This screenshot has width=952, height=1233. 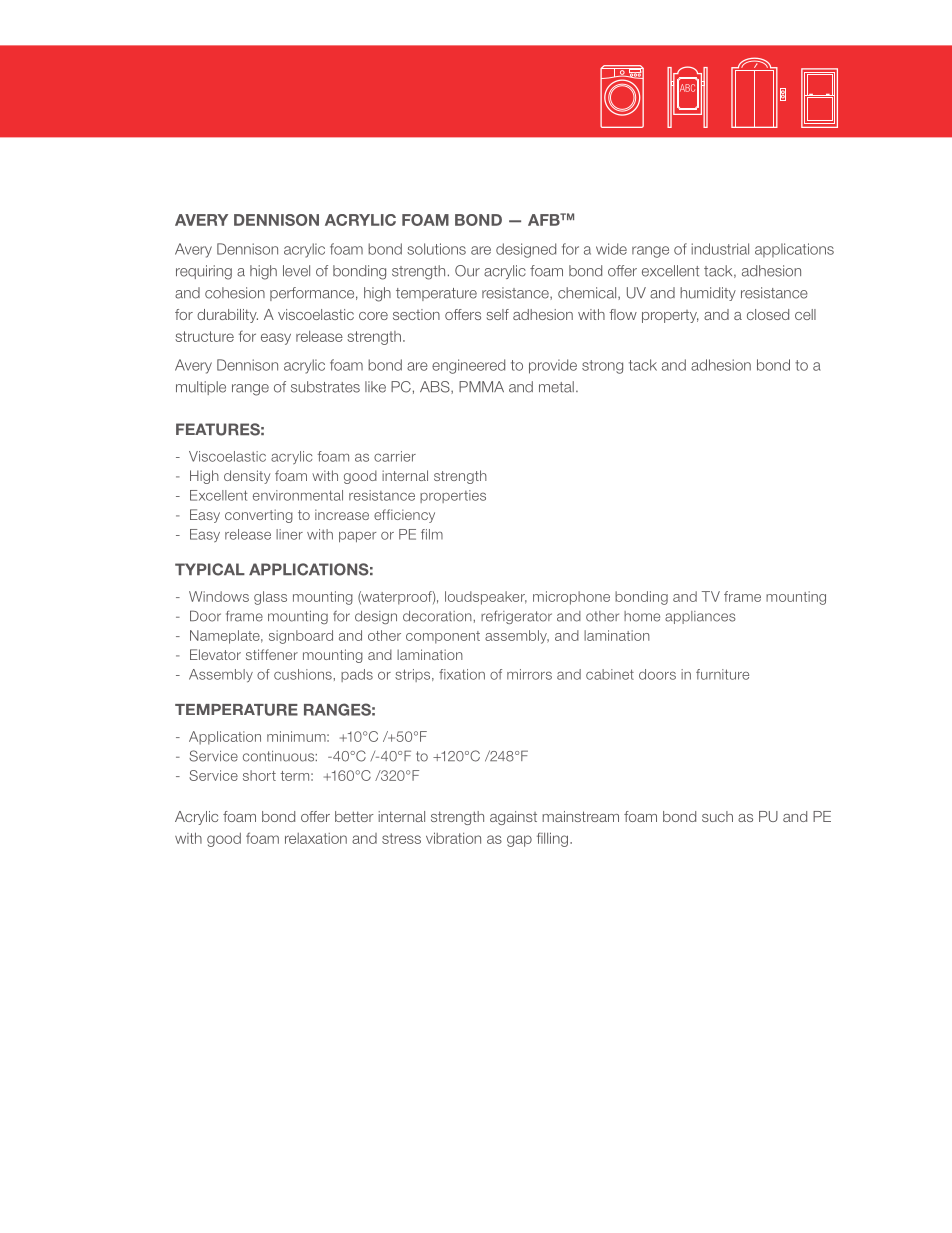 I want to click on density, so click(x=247, y=477).
